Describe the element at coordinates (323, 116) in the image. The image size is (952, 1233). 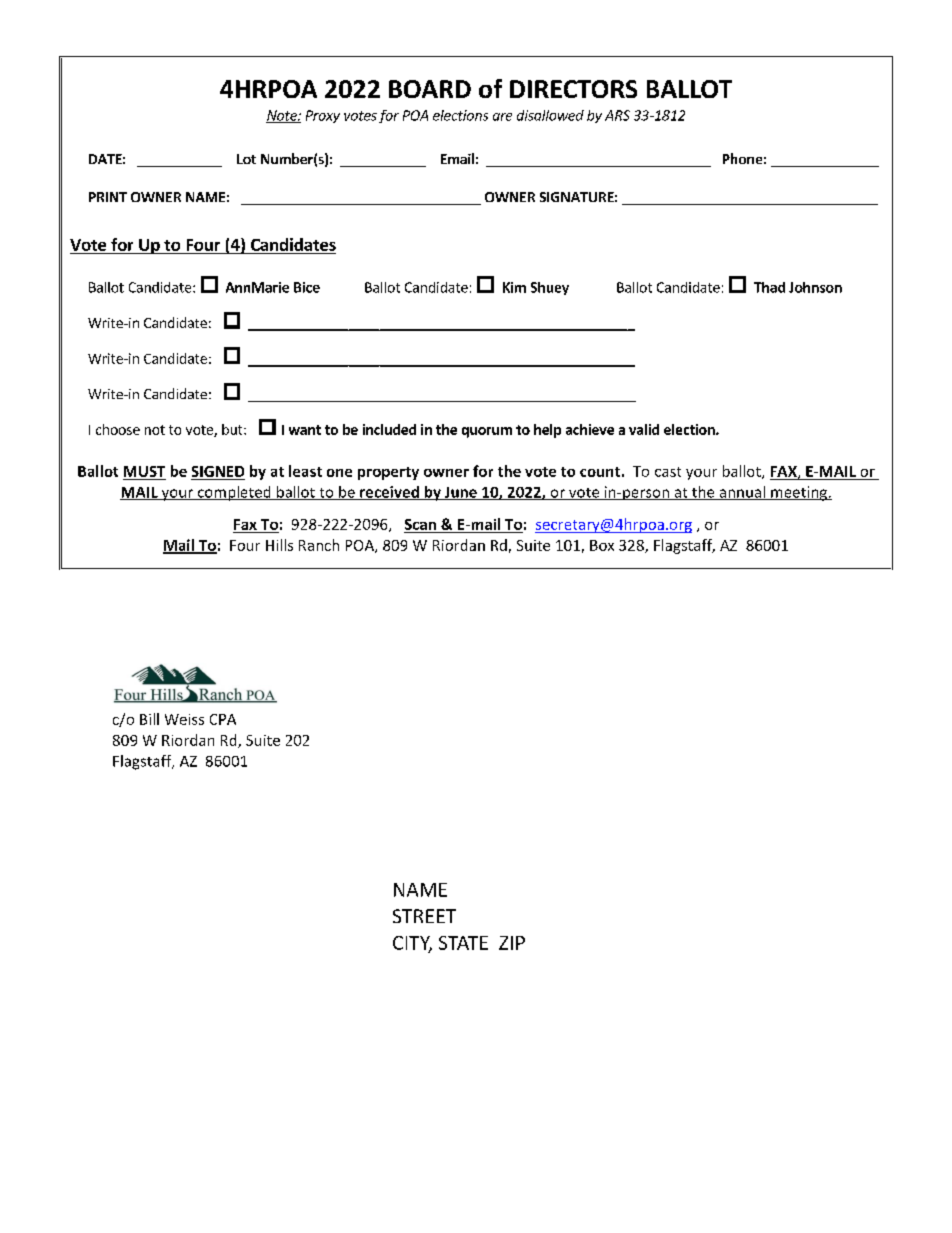
I see `Proxy` at that location.
